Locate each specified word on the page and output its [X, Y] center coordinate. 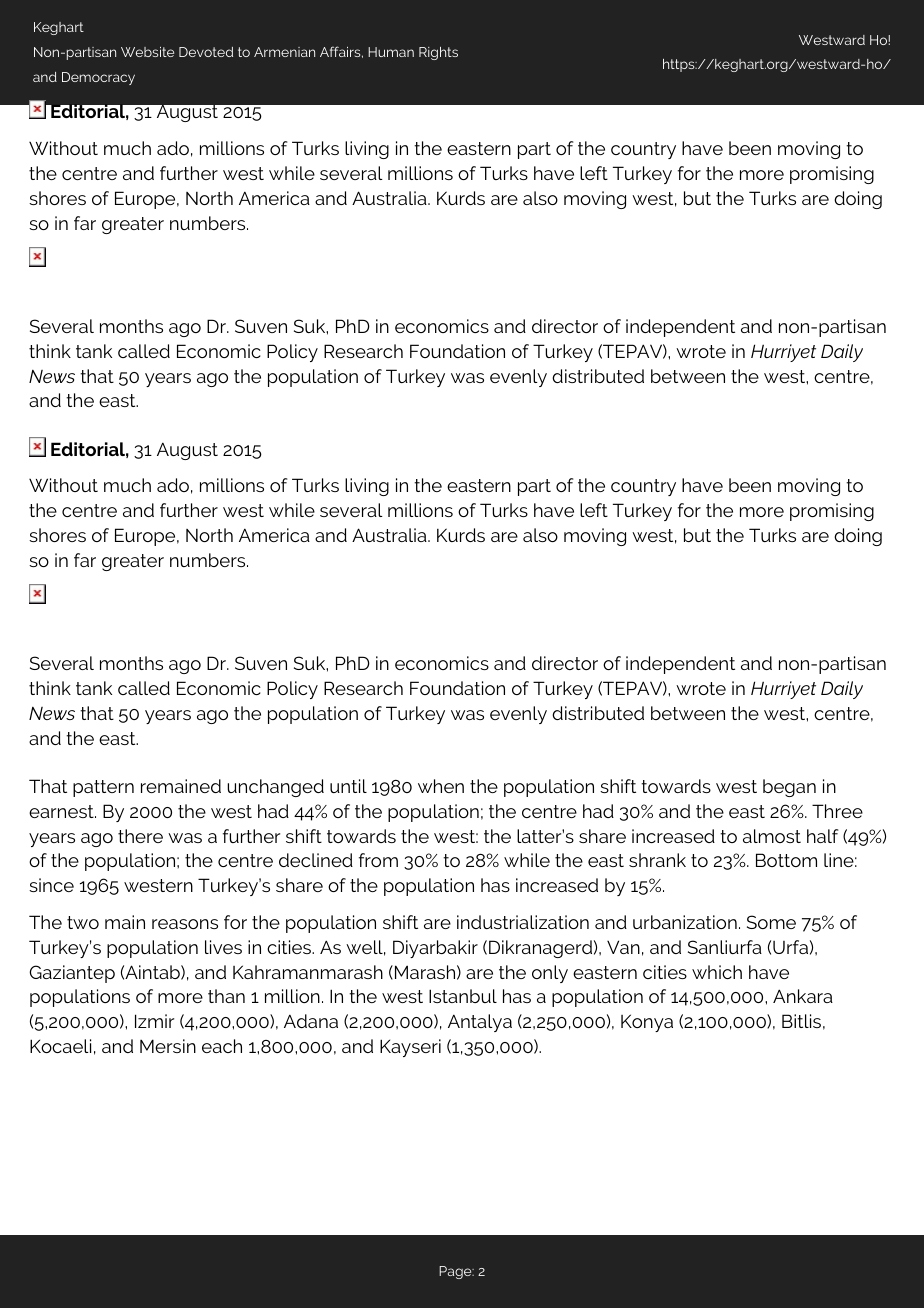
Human [391, 52]
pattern [103, 788]
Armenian [284, 52]
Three [837, 811]
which [717, 972]
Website [147, 52]
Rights [438, 53]
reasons [185, 924]
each [222, 1046]
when [441, 786]
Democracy [98, 78]
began [789, 788]
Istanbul [463, 996]
